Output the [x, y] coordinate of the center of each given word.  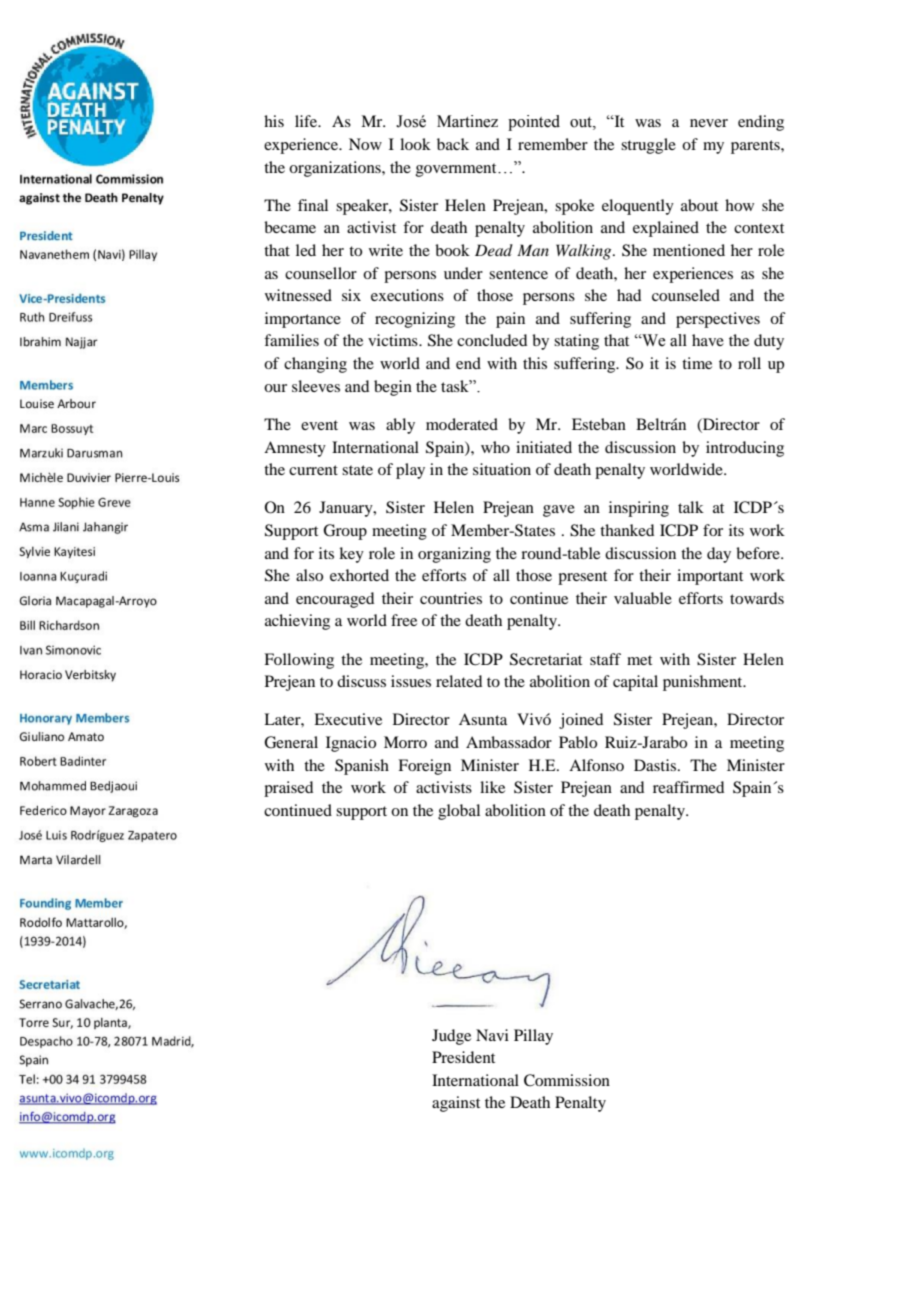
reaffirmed [688, 787]
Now [365, 144]
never [709, 123]
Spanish [362, 767]
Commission [567, 1080]
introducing [745, 449]
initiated [544, 447]
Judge [451, 1037]
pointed [534, 123]
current [313, 470]
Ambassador [509, 742]
